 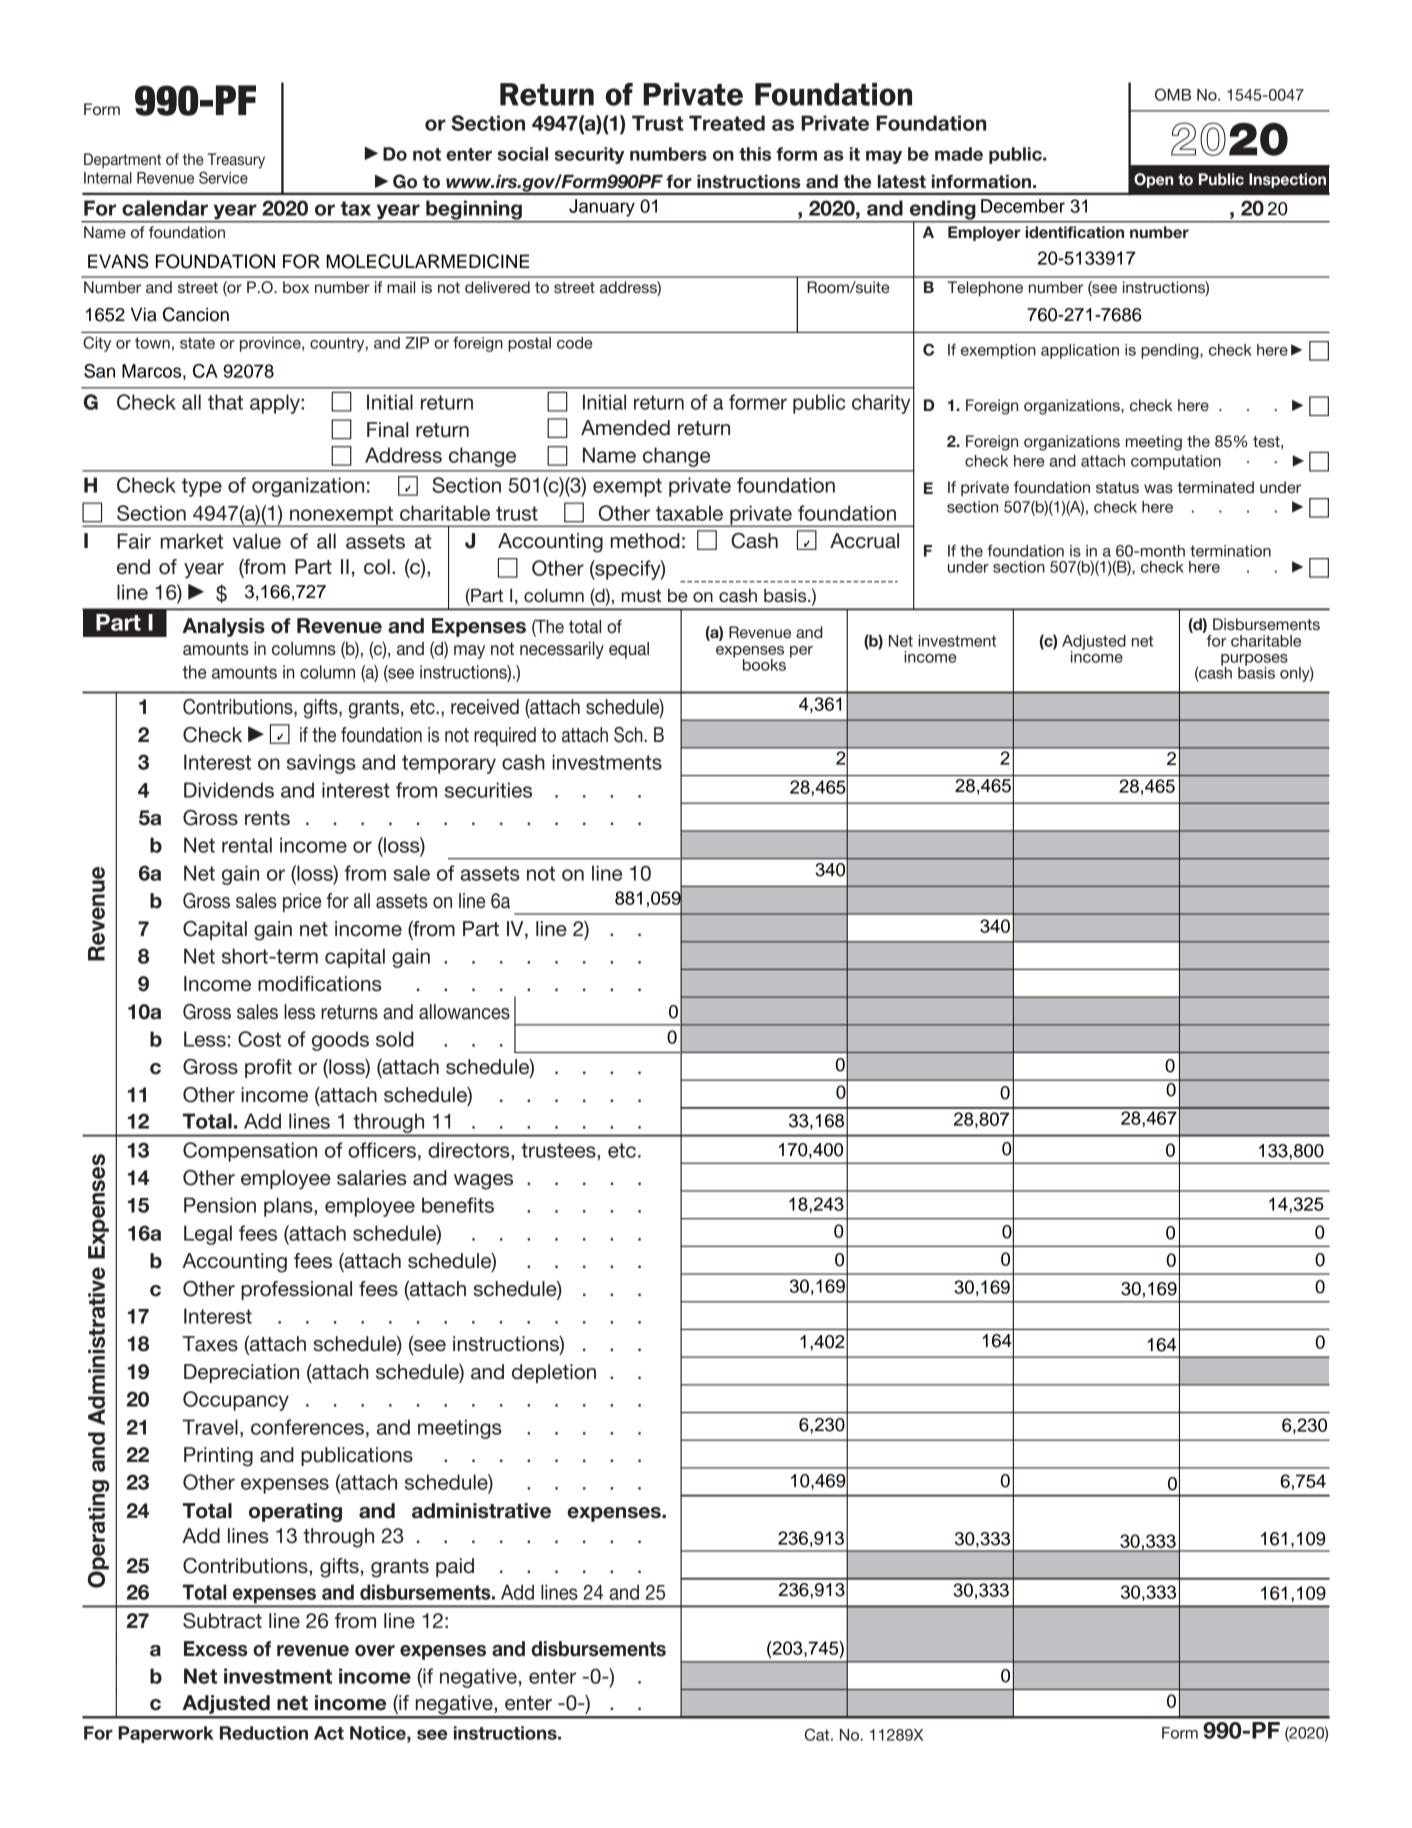 I want to click on purposes, so click(x=1254, y=661).
